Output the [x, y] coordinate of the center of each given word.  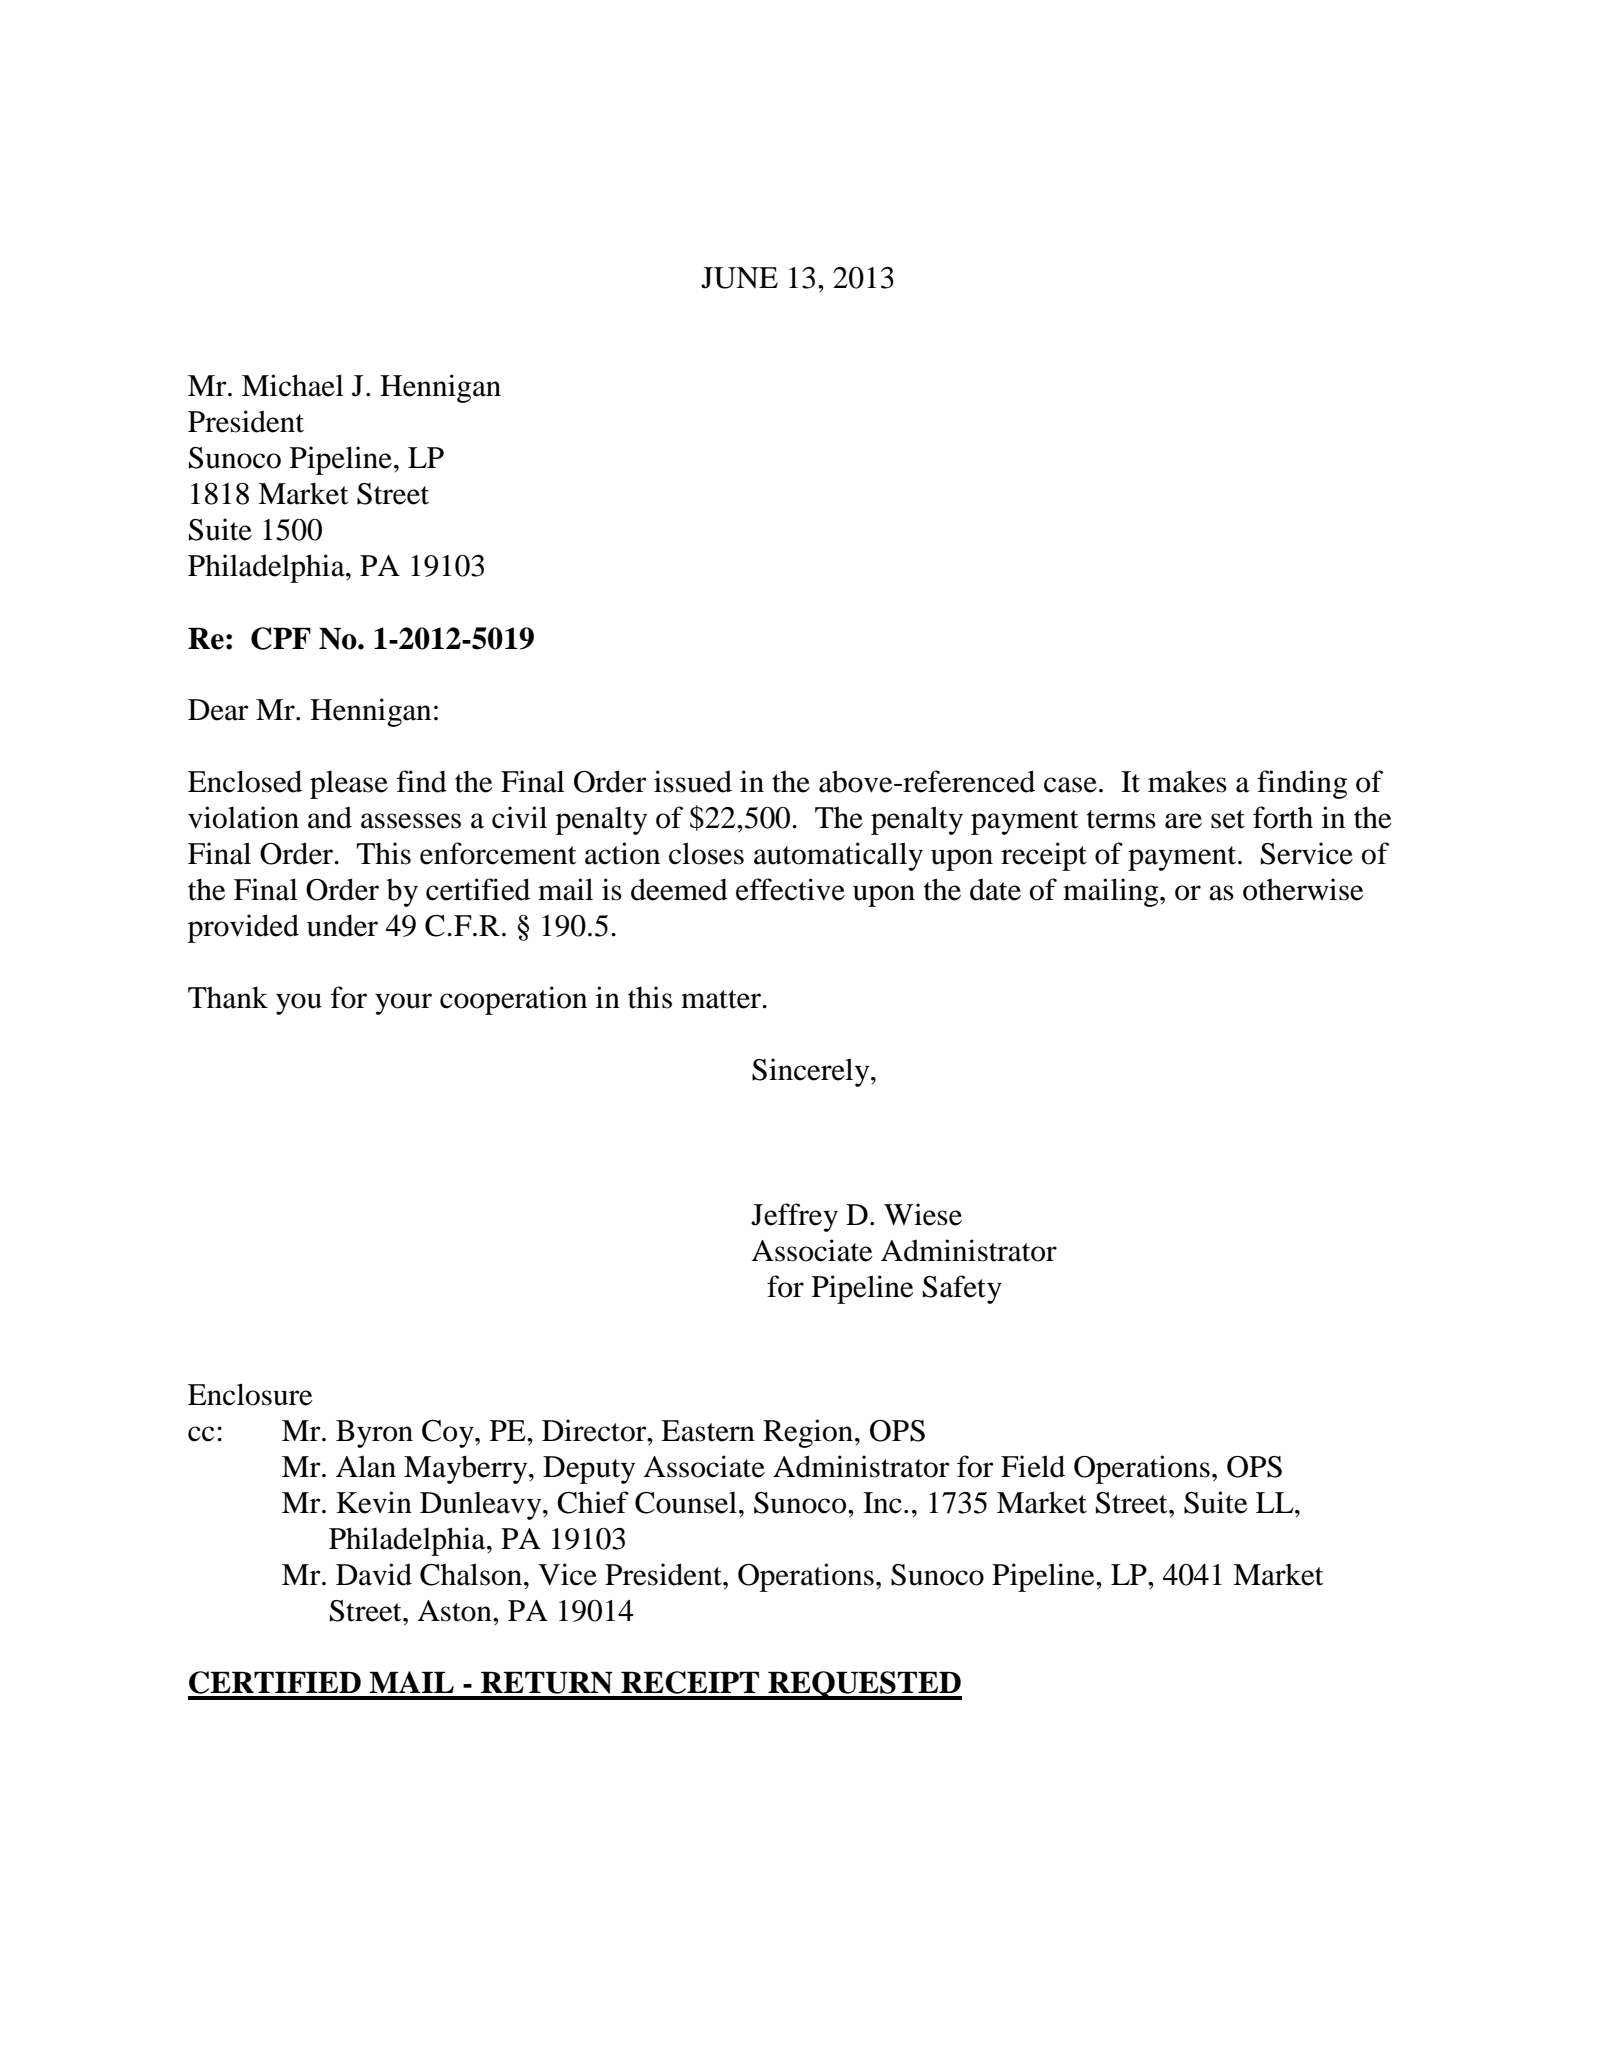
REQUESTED [864, 1685]
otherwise [1303, 889]
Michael [293, 385]
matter [722, 999]
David [374, 1574]
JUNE [739, 278]
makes [1187, 781]
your [403, 1004]
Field [1033, 1466]
